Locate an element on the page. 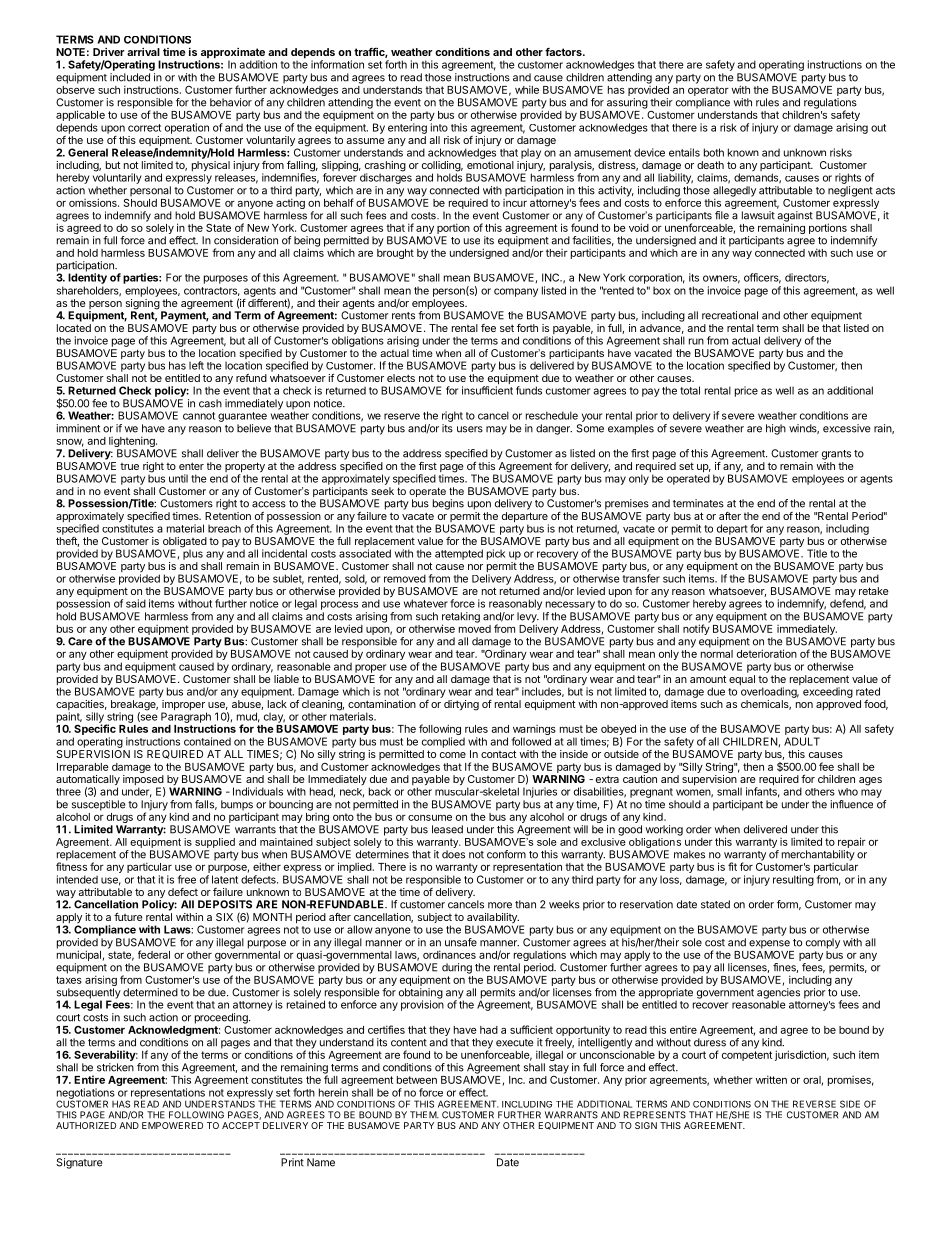 The image size is (952, 1233). EMPOWERED is located at coordinates (172, 1125).
